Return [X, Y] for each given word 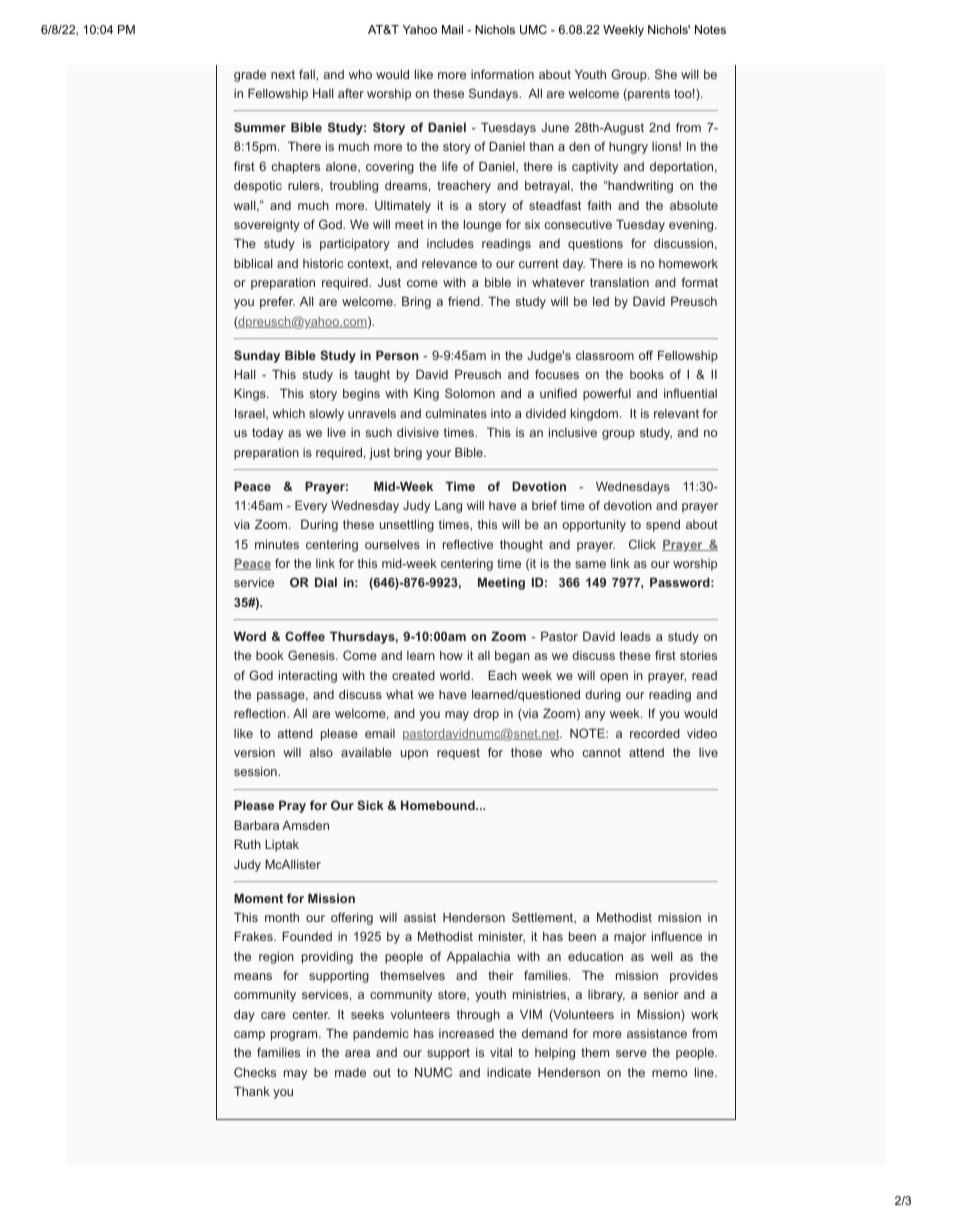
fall [308, 74]
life [450, 166]
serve [631, 1053]
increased [466, 1033]
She [666, 74]
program [295, 1036]
